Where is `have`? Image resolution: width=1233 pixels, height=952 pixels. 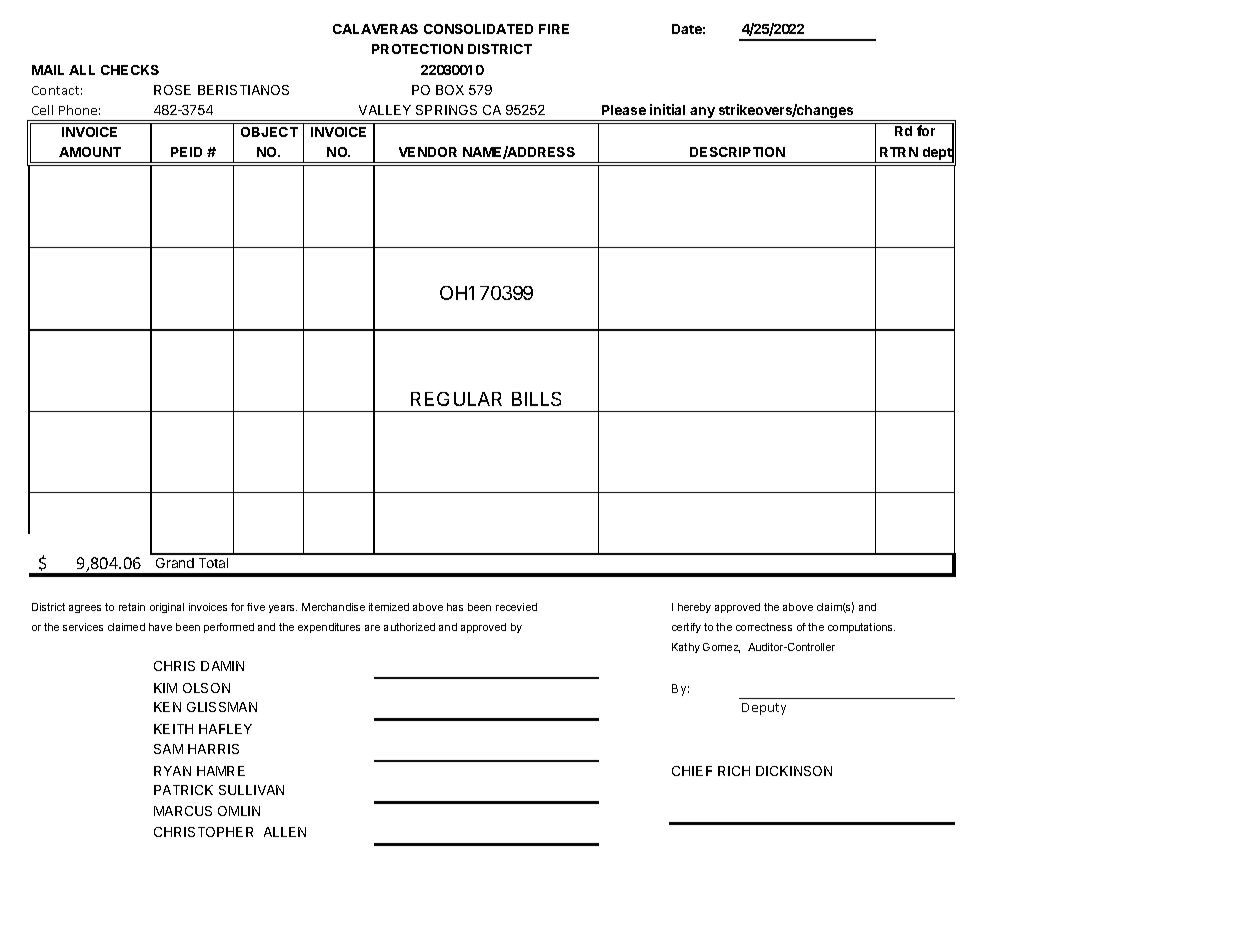 have is located at coordinates (160, 627).
